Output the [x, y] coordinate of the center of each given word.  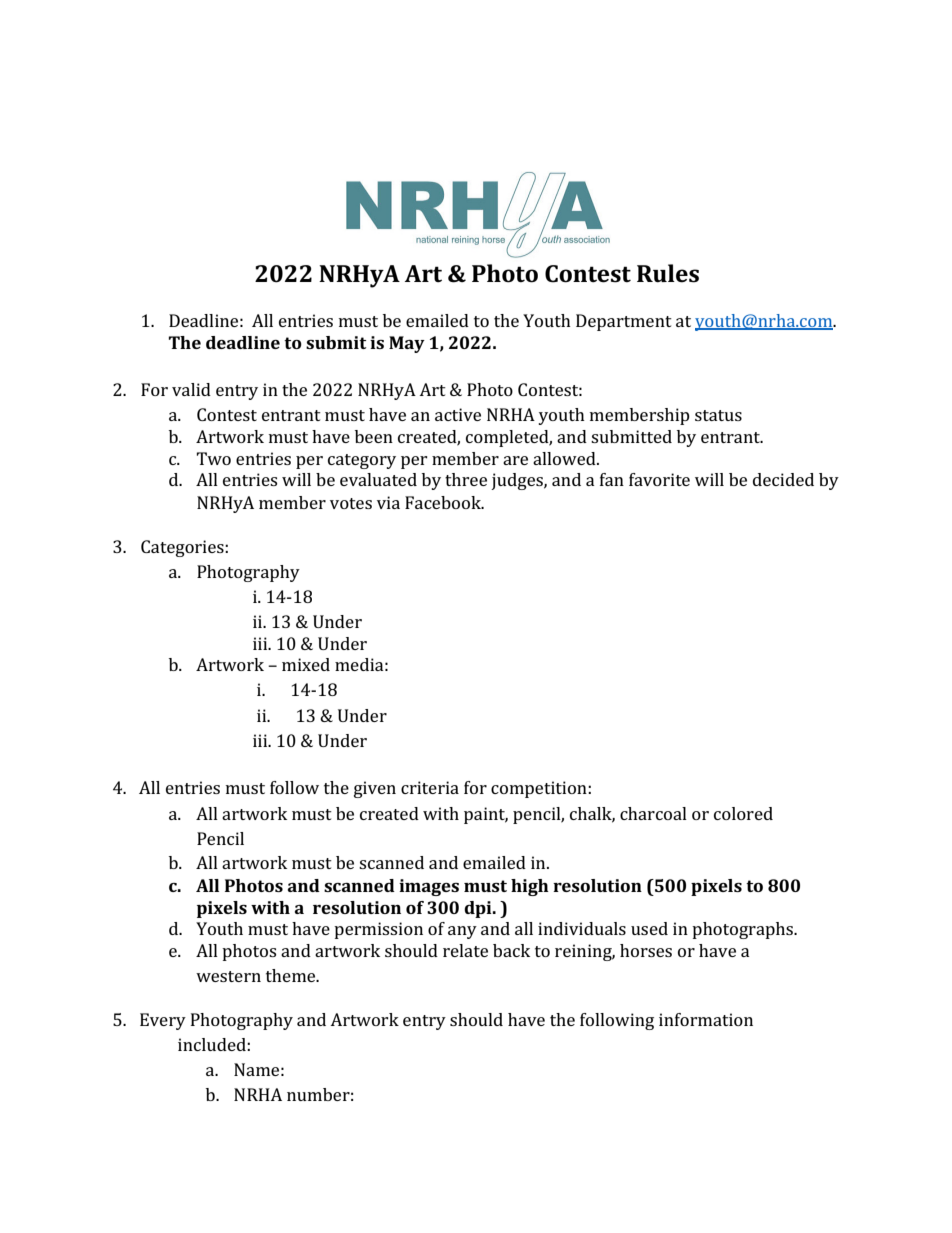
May [407, 344]
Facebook [444, 502]
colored [743, 813]
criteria [430, 787]
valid [191, 389]
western [228, 976]
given [375, 789]
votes [351, 503]
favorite [659, 479]
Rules [668, 273]
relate [465, 950]
